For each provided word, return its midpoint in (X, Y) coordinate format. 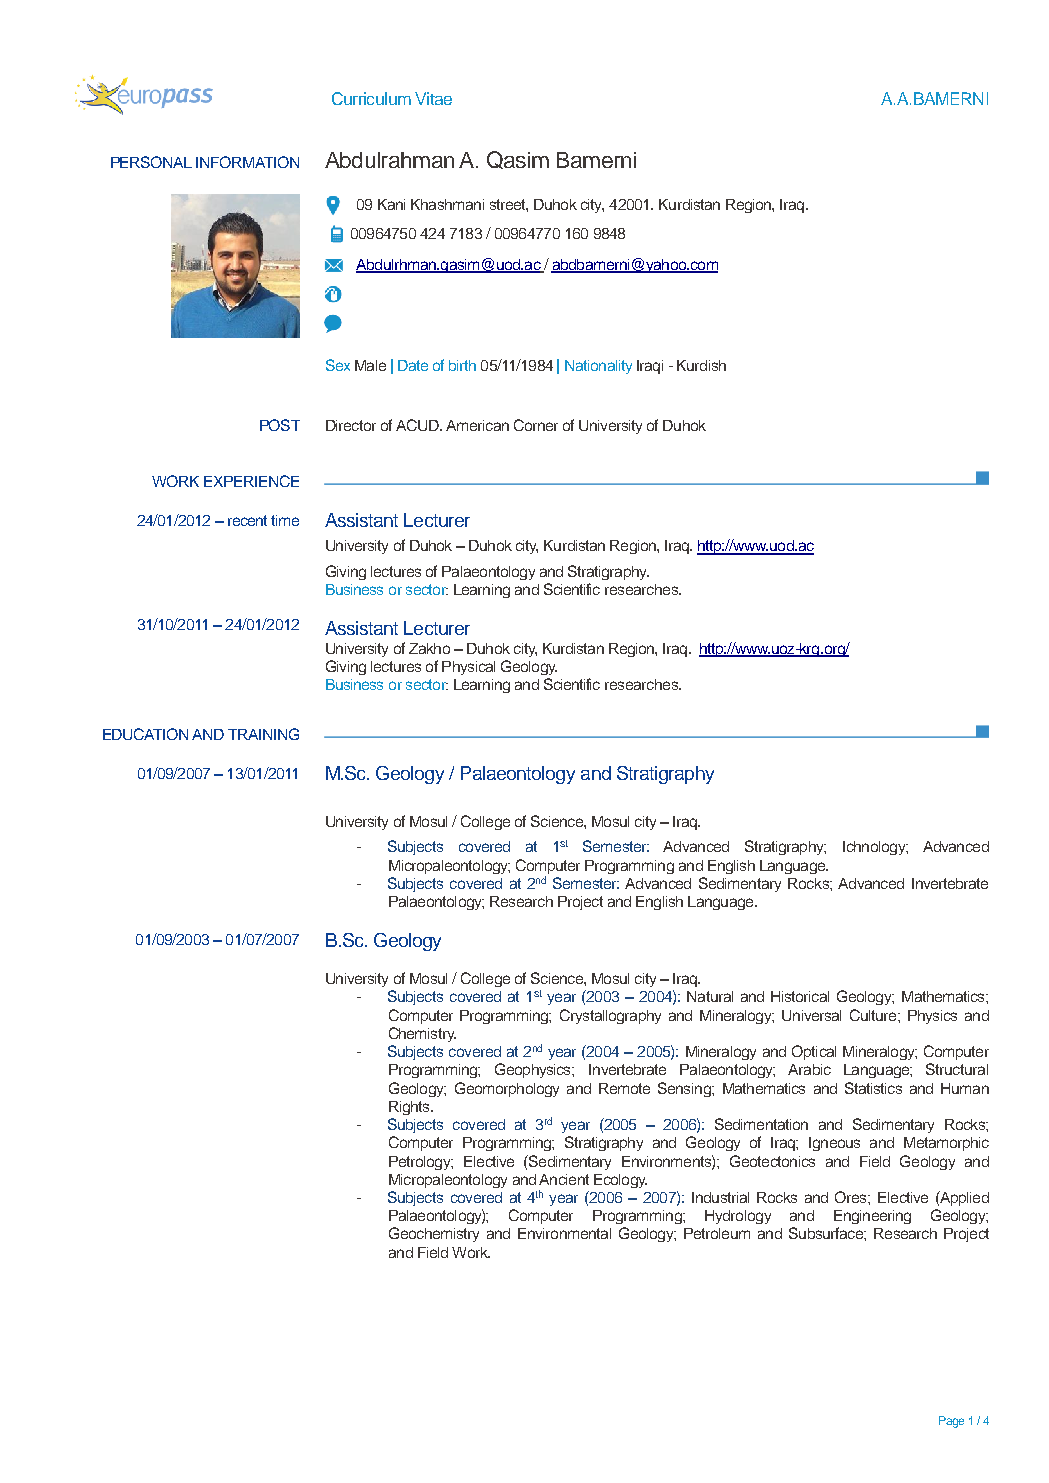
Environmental (564, 1233)
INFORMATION (247, 162)
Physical (468, 668)
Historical (800, 996)
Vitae (433, 98)
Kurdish (701, 365)
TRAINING (263, 734)
